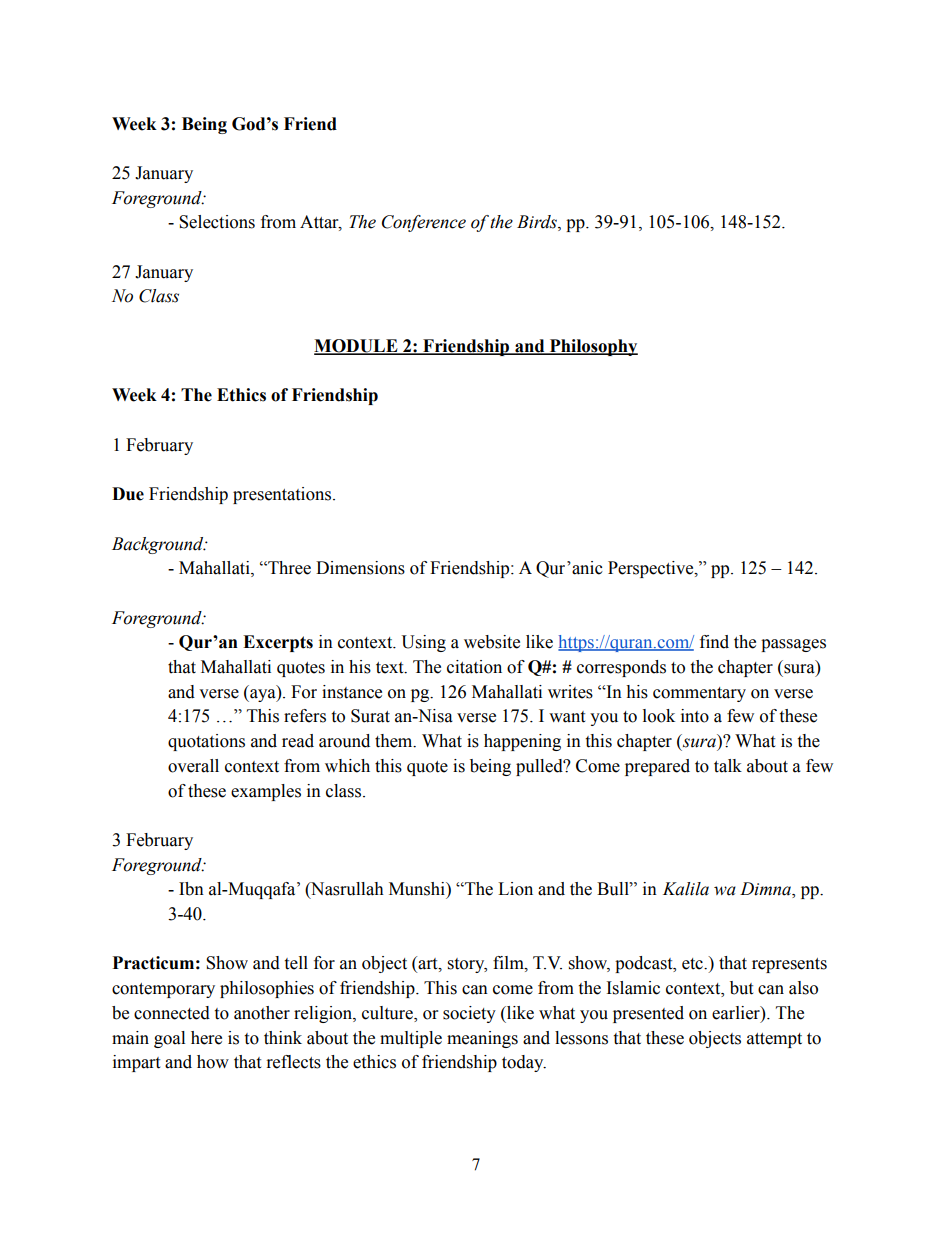 The image size is (952, 1233). What do you see at coordinates (206, 1038) in the screenshot?
I see `here` at bounding box center [206, 1038].
